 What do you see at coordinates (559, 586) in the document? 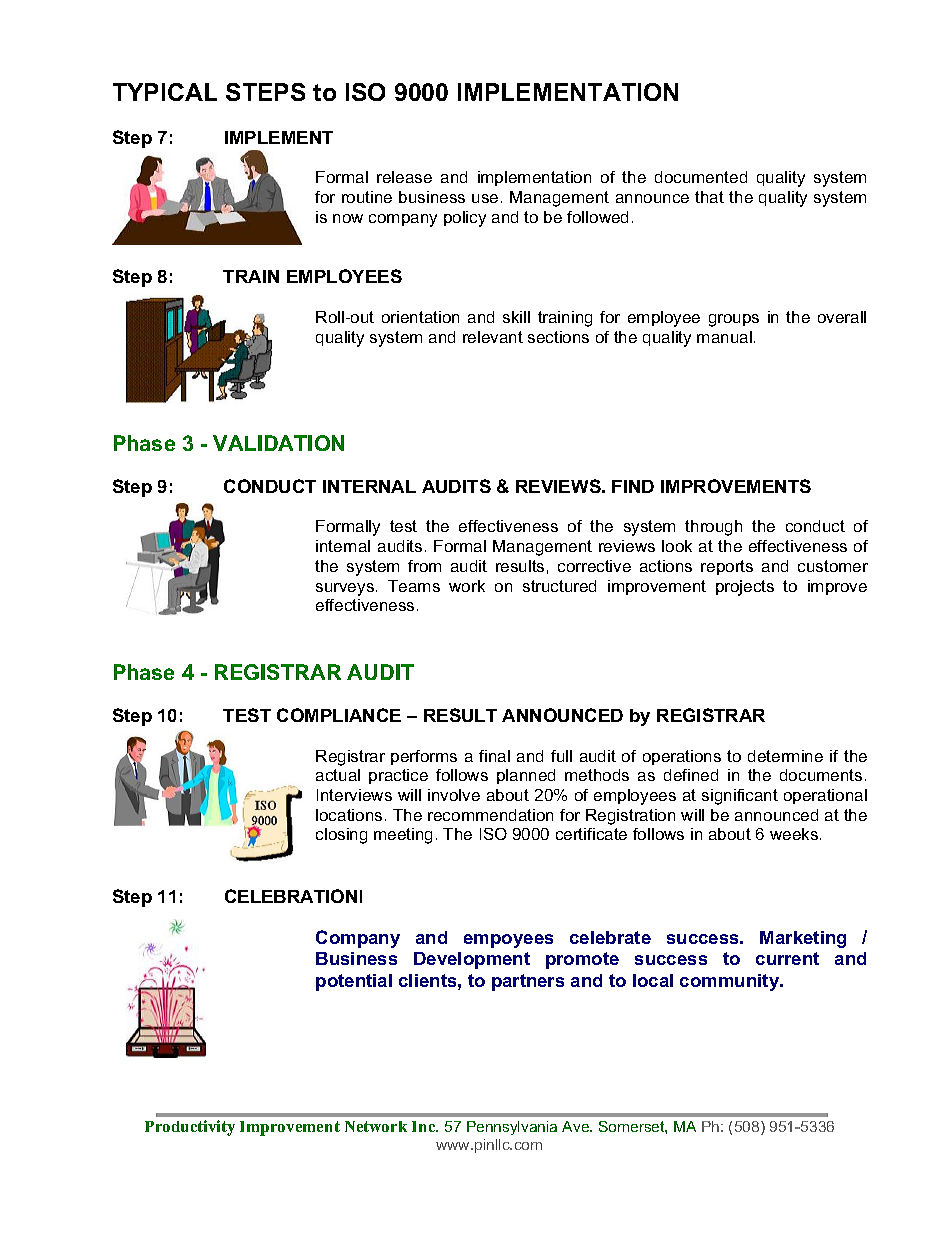
I see `structured` at bounding box center [559, 586].
